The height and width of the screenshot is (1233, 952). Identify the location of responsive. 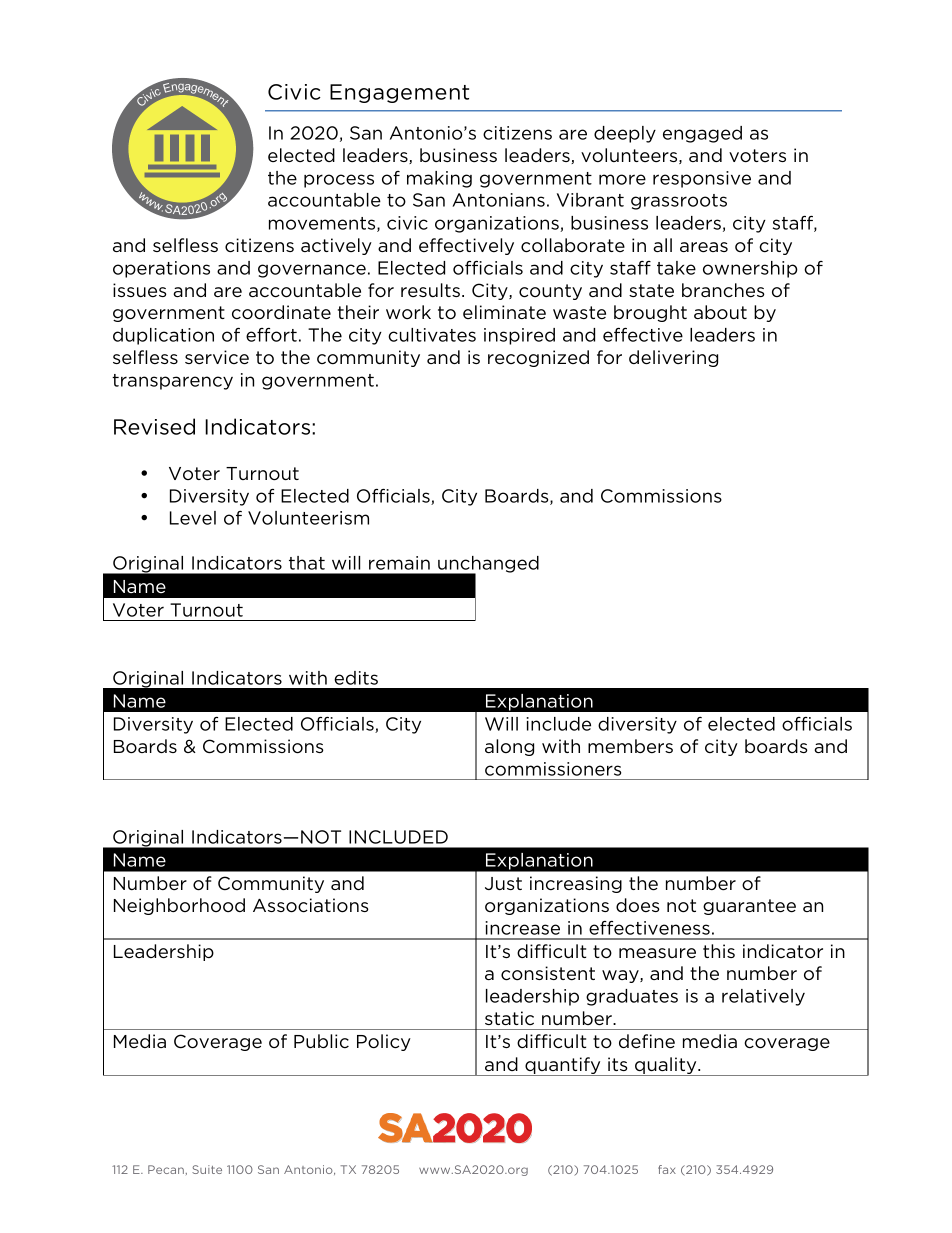
(702, 179).
